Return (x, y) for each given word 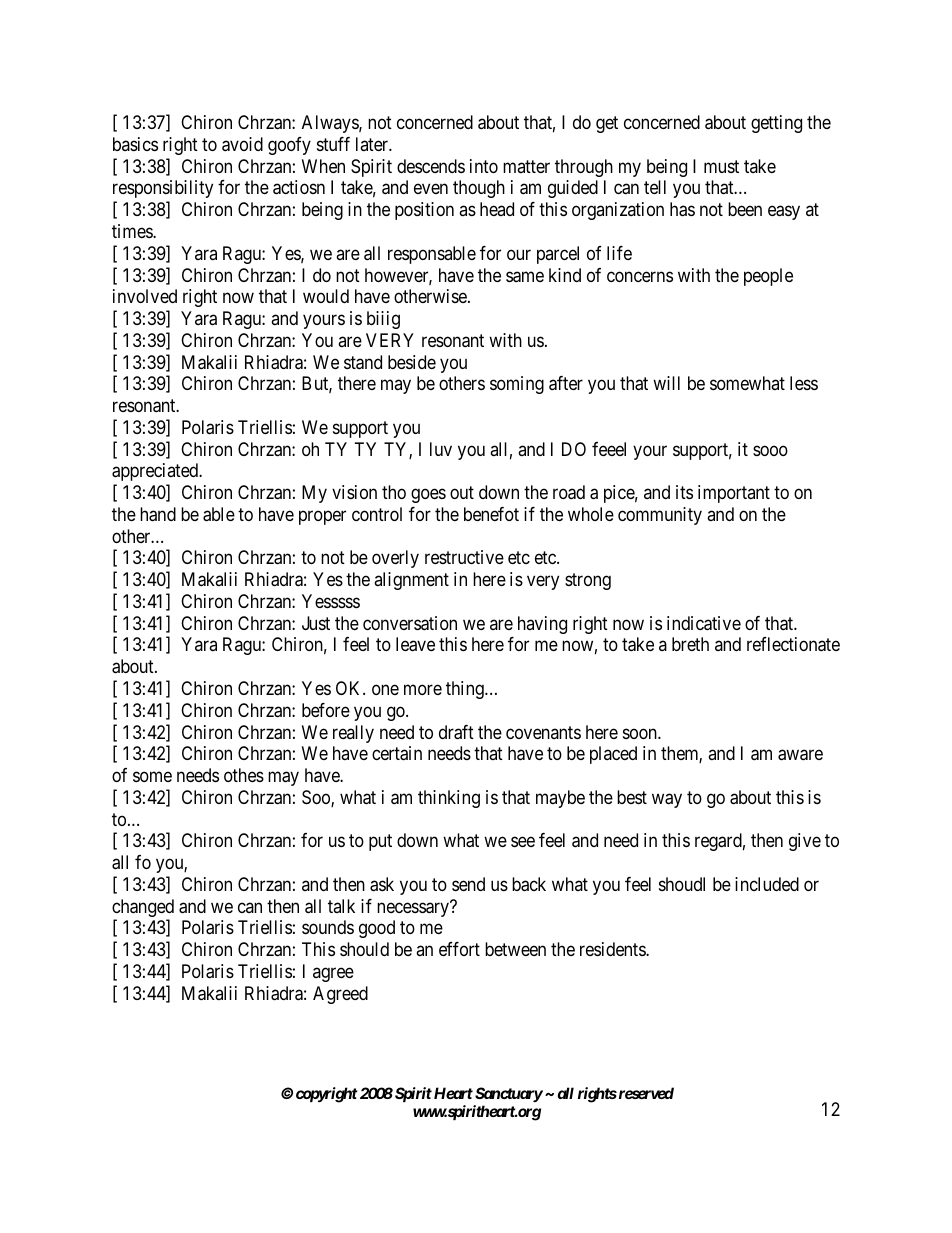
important (734, 494)
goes (428, 496)
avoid (242, 144)
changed (143, 909)
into (484, 166)
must (721, 166)
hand (158, 514)
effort (459, 949)
